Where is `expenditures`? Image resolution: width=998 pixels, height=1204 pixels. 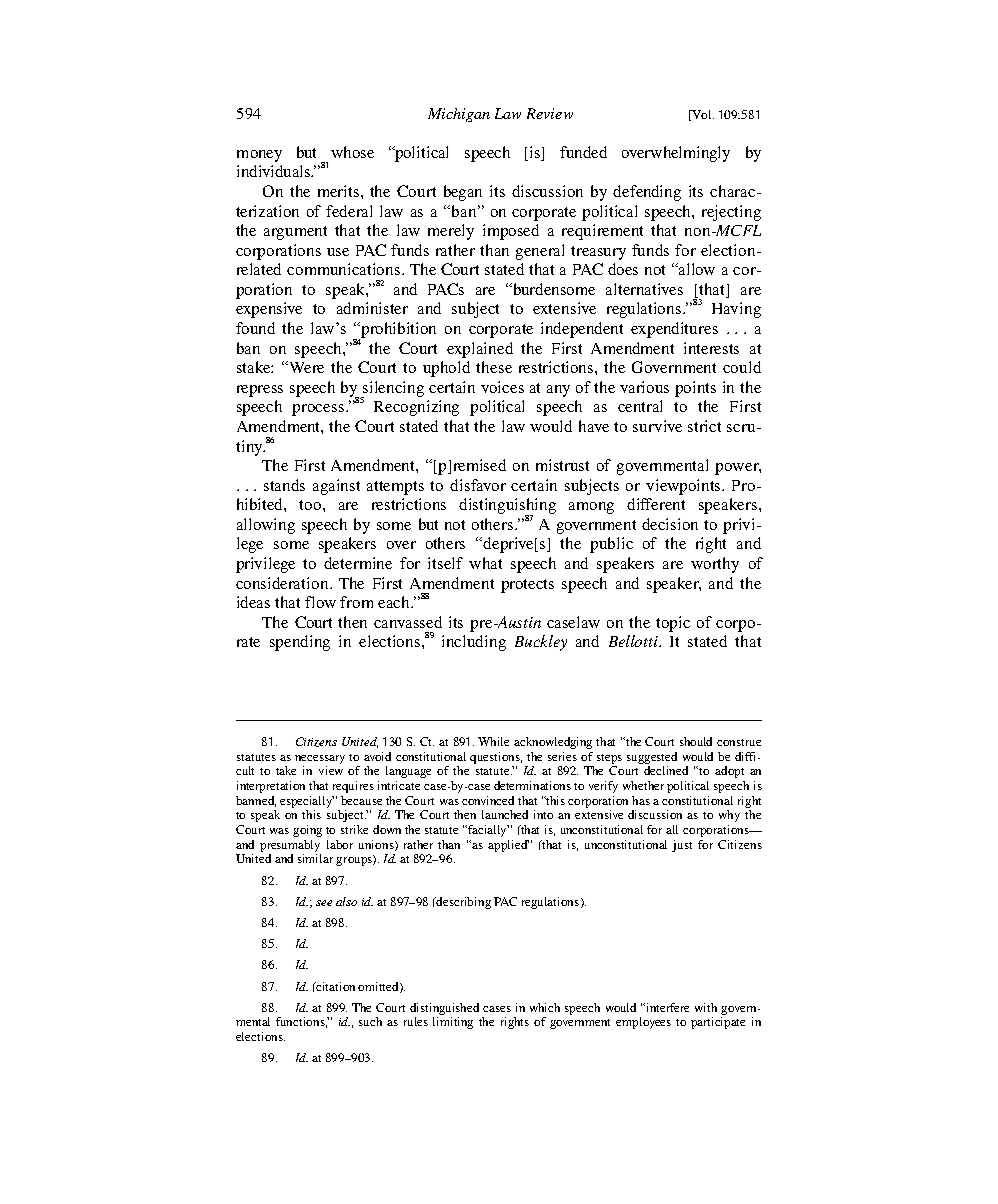
expenditures is located at coordinates (674, 330).
